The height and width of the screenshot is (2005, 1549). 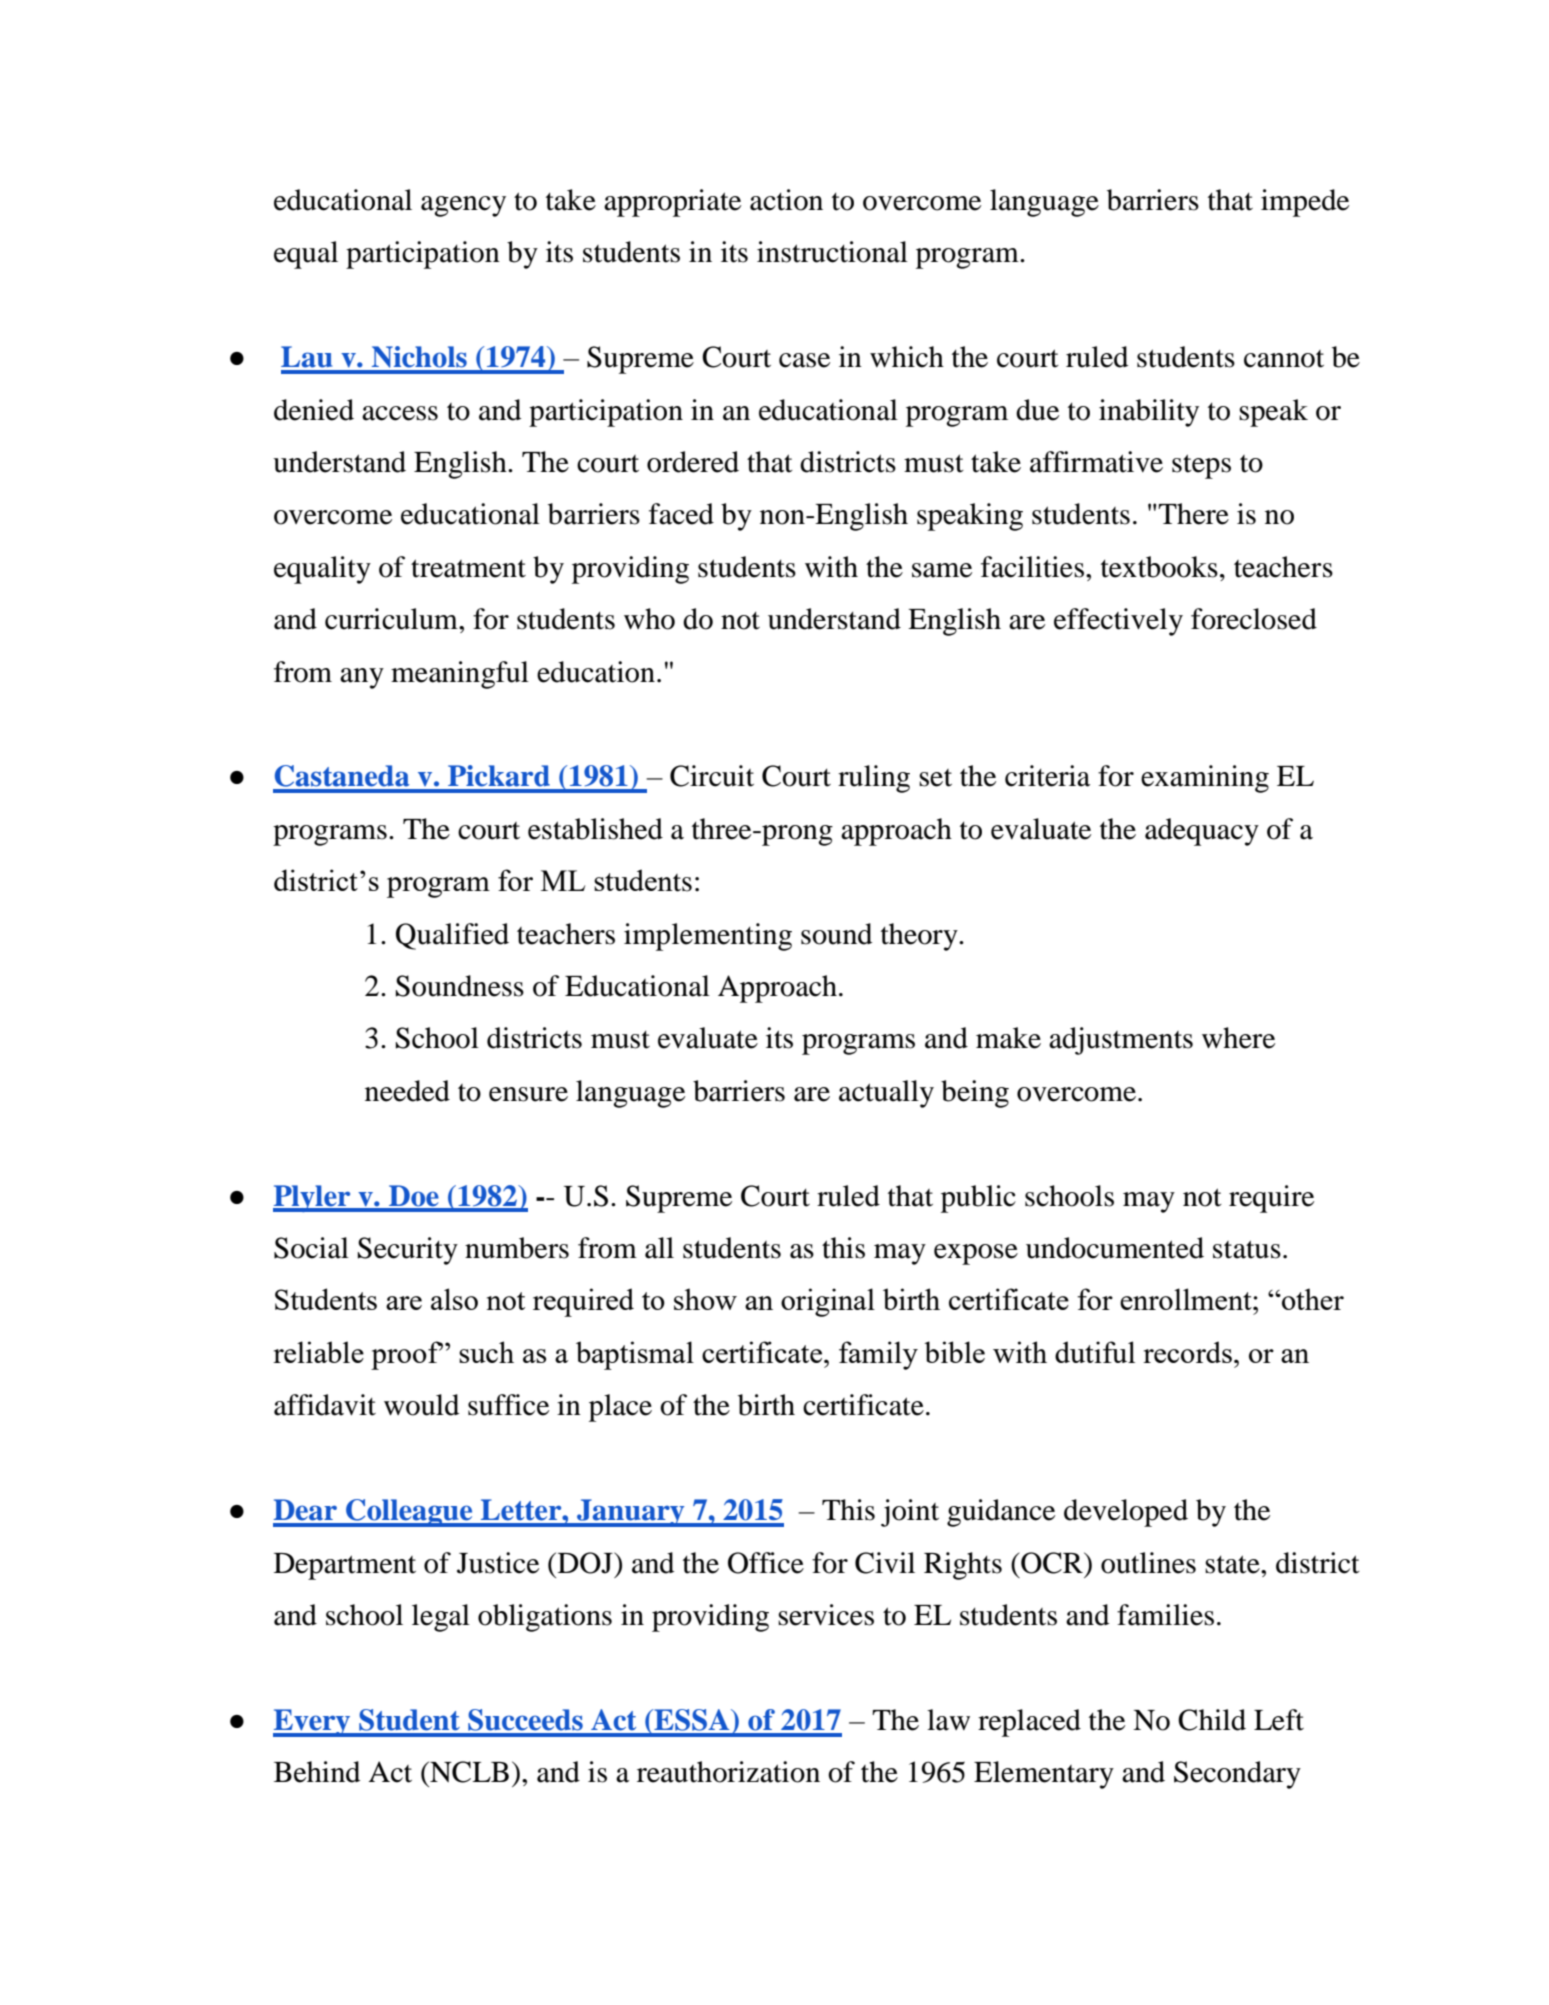 What do you see at coordinates (1187, 1352) in the screenshot?
I see `records` at bounding box center [1187, 1352].
